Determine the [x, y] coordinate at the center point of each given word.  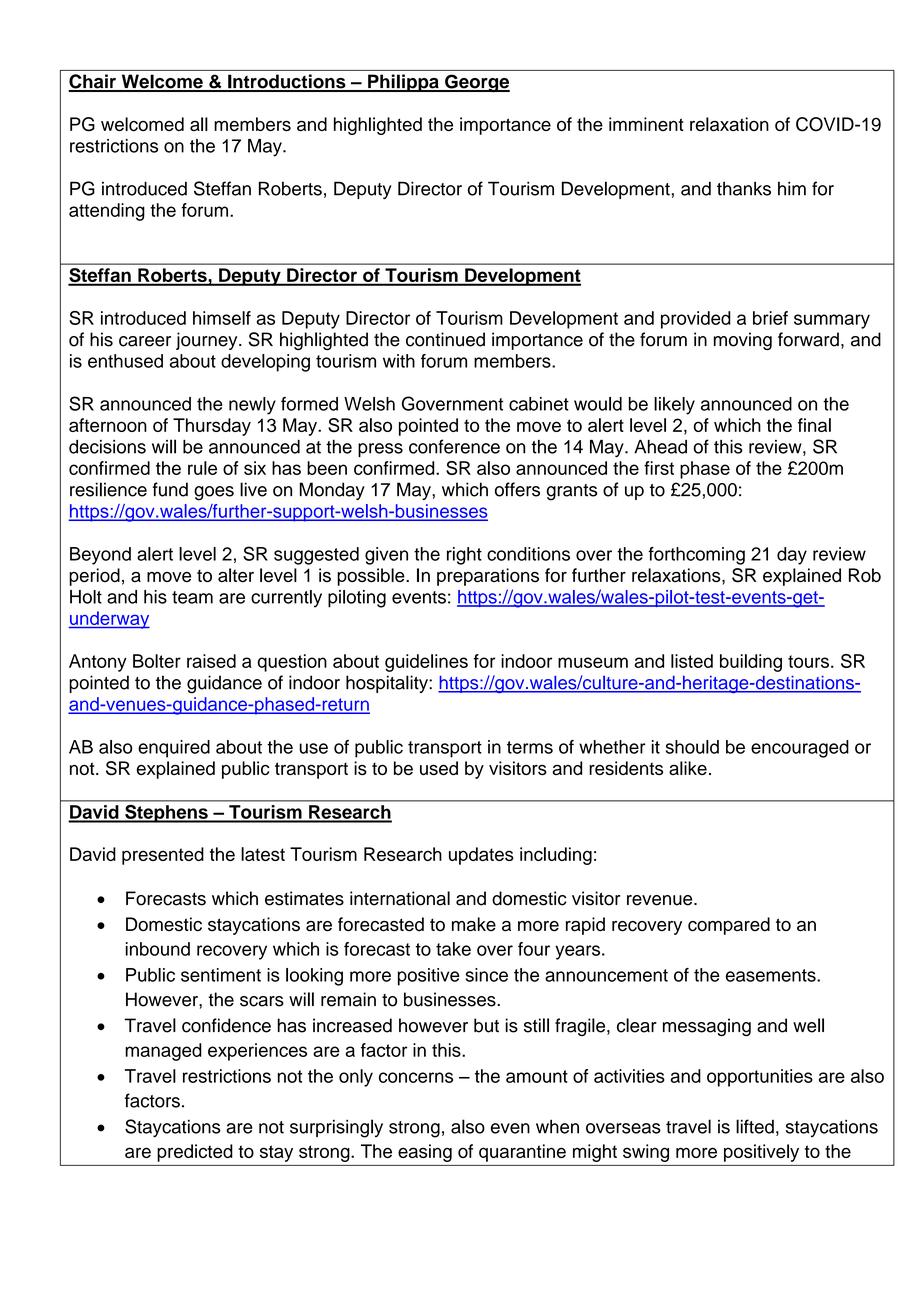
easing [425, 1153]
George [476, 83]
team [192, 597]
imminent [646, 124]
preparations [488, 577]
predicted [195, 1153]
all [199, 124]
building [751, 663]
